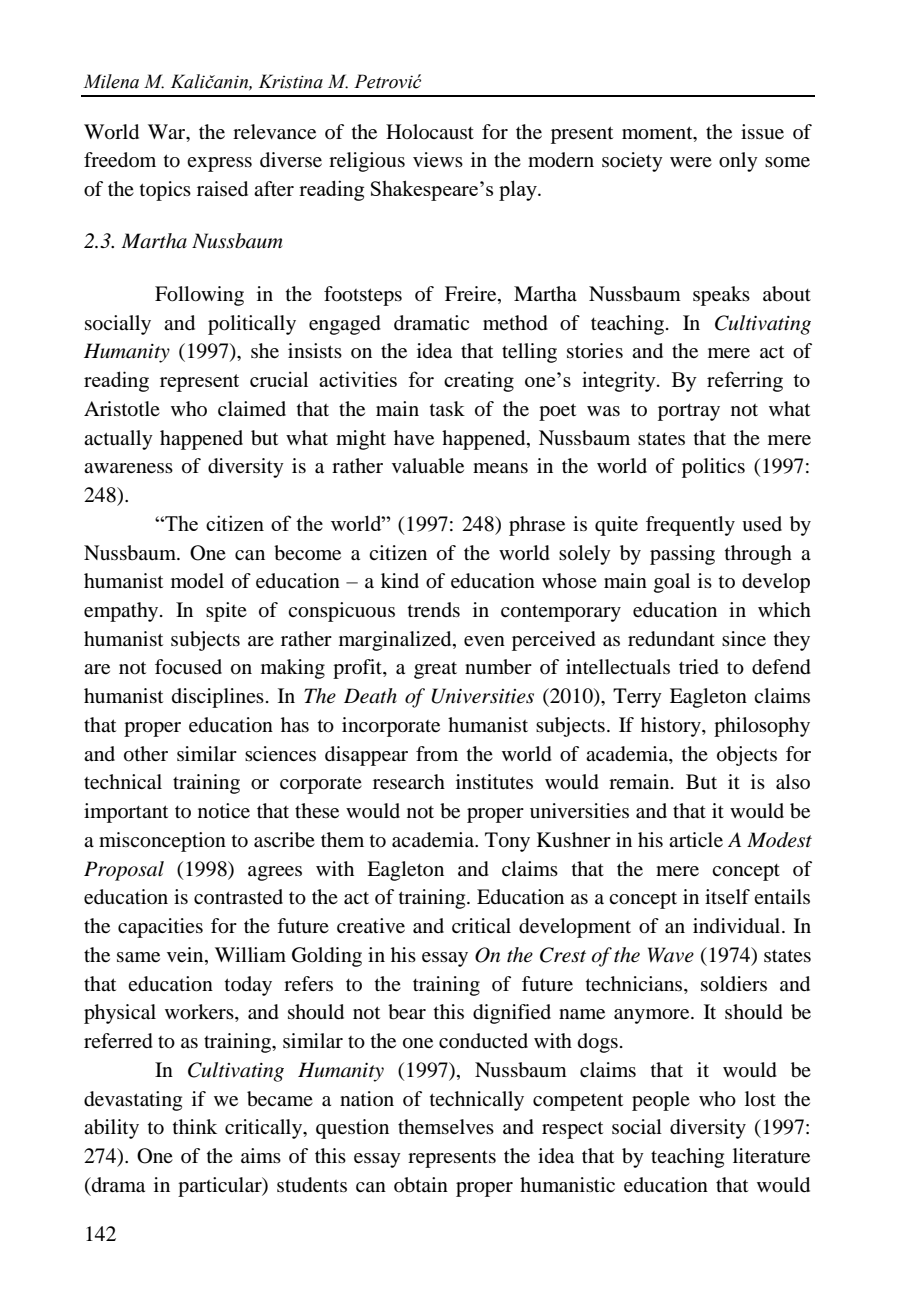  Describe the element at coordinates (195, 1126) in the screenshot. I see `think` at that location.
